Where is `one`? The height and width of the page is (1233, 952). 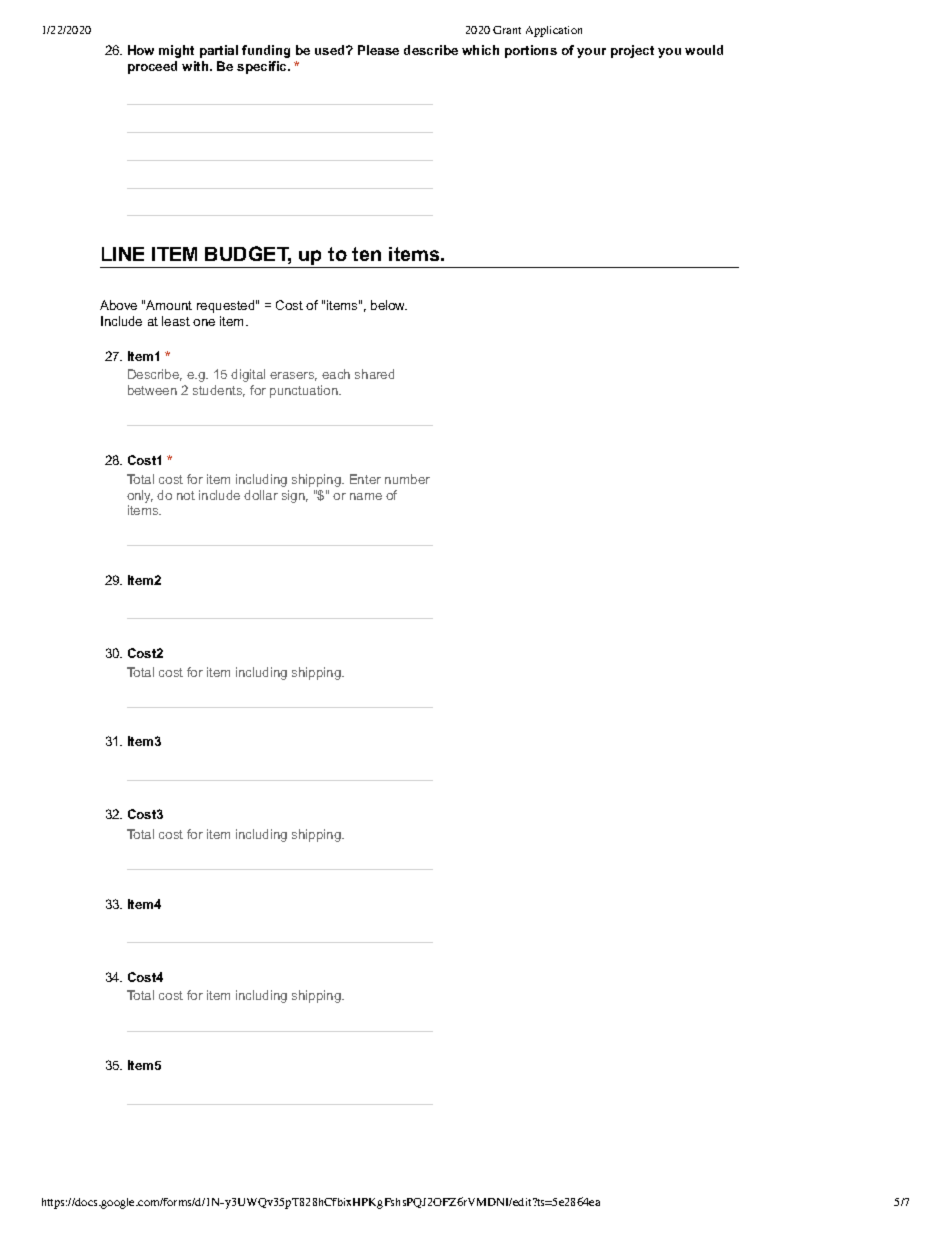
one is located at coordinates (204, 322).
